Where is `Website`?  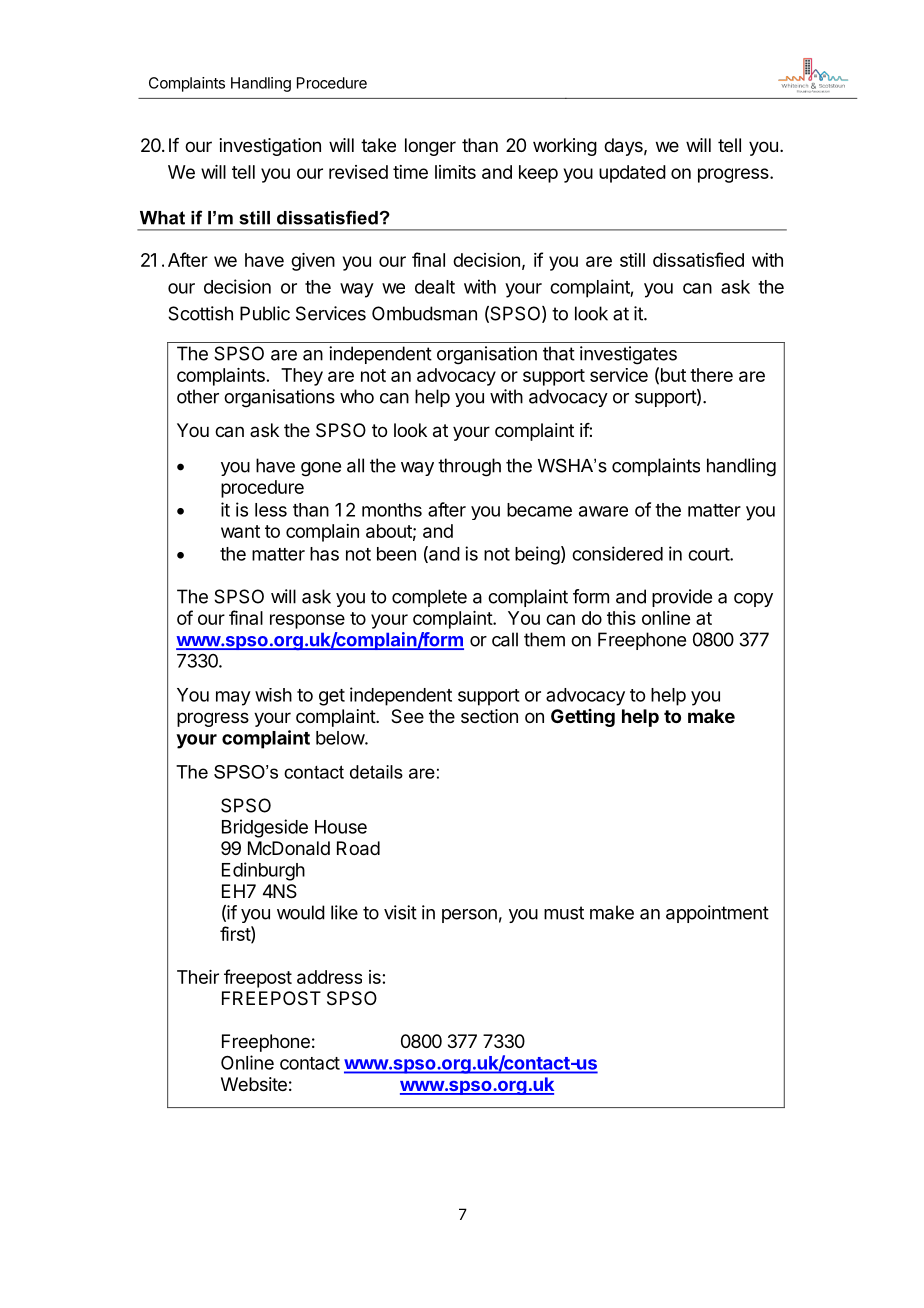 Website is located at coordinates (254, 1084).
